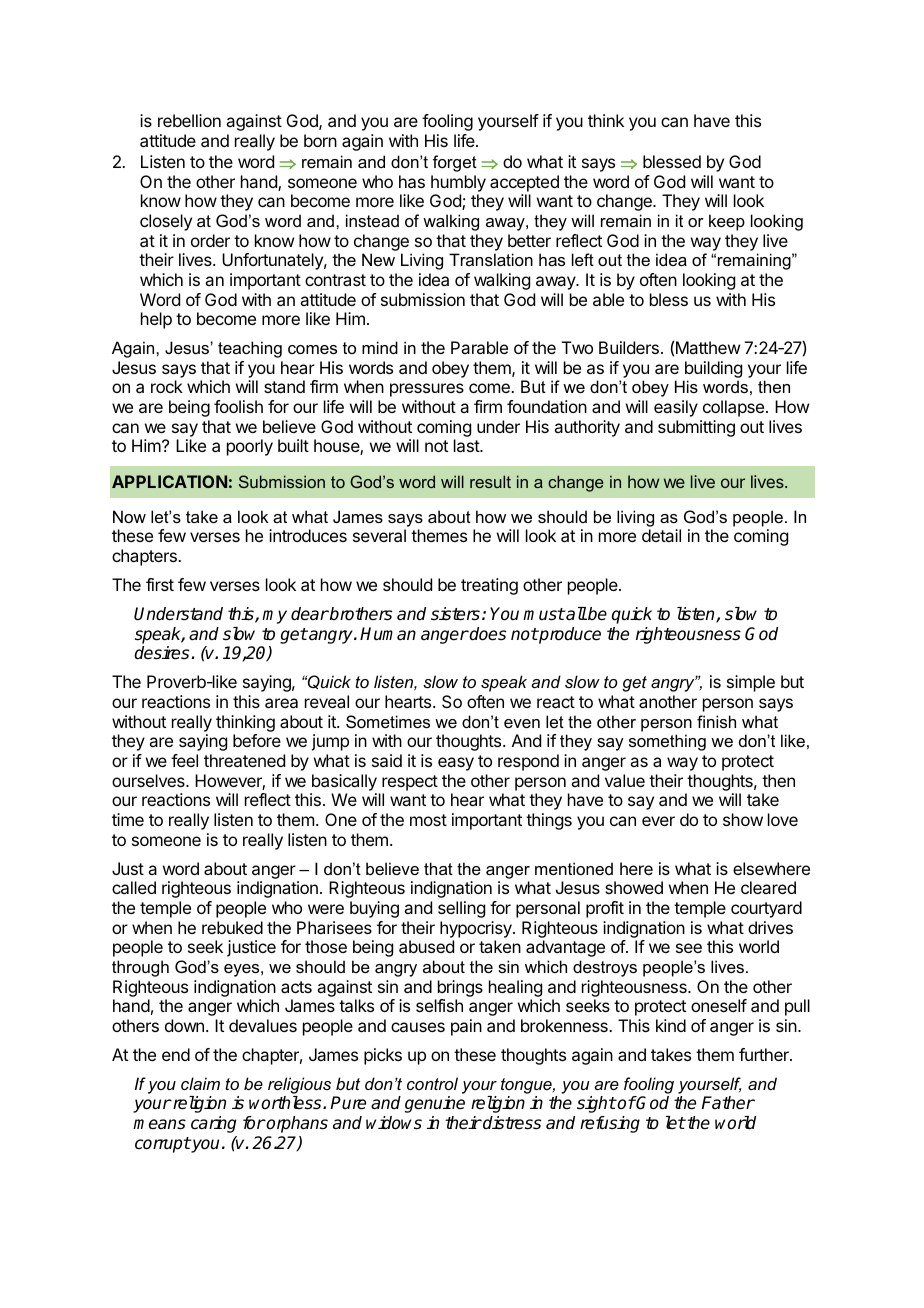 The width and height of the screenshot is (924, 1308). I want to click on caring, so click(213, 1124).
